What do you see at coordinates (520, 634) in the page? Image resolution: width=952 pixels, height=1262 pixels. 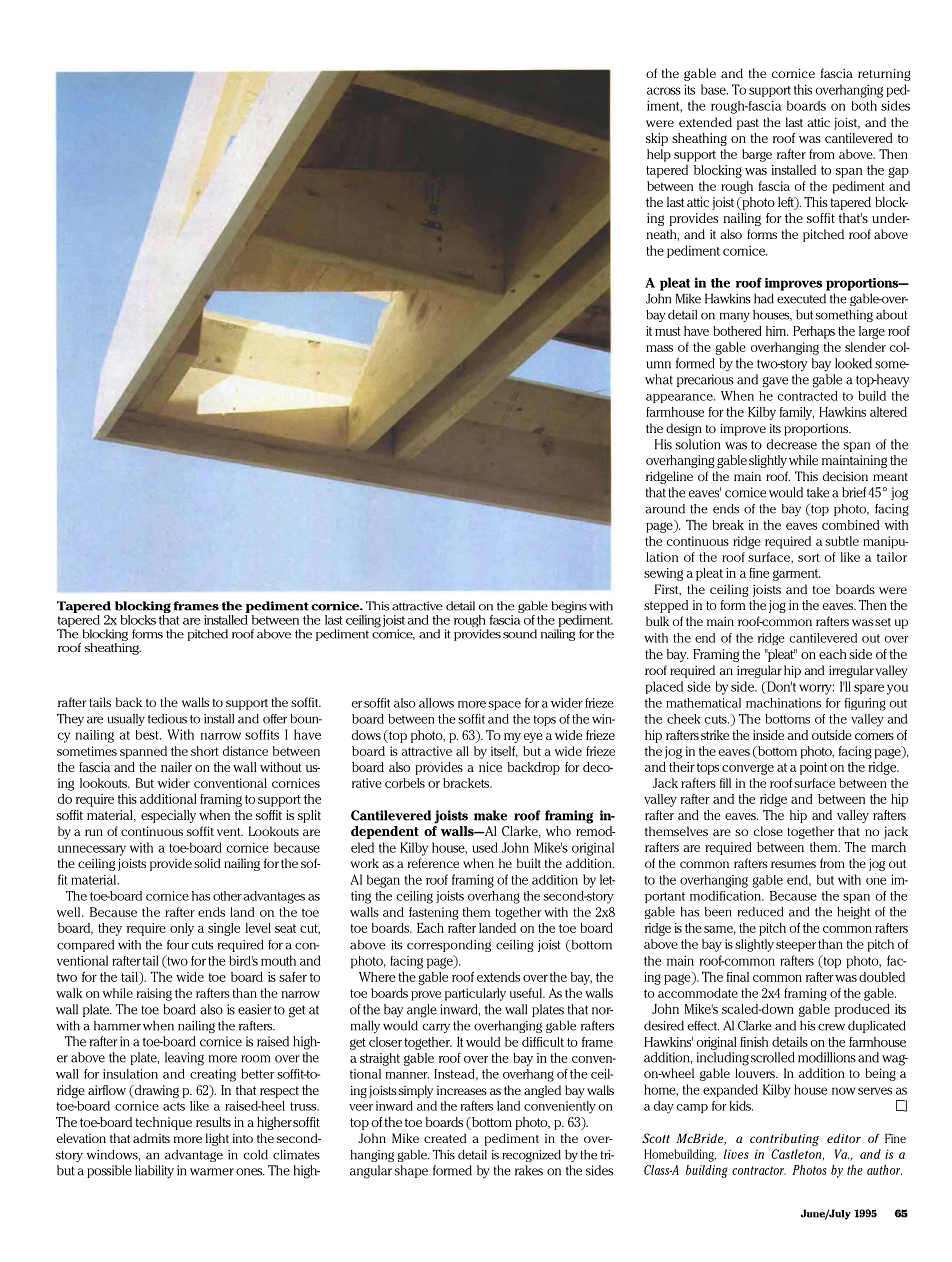 I see `sound` at bounding box center [520, 634].
